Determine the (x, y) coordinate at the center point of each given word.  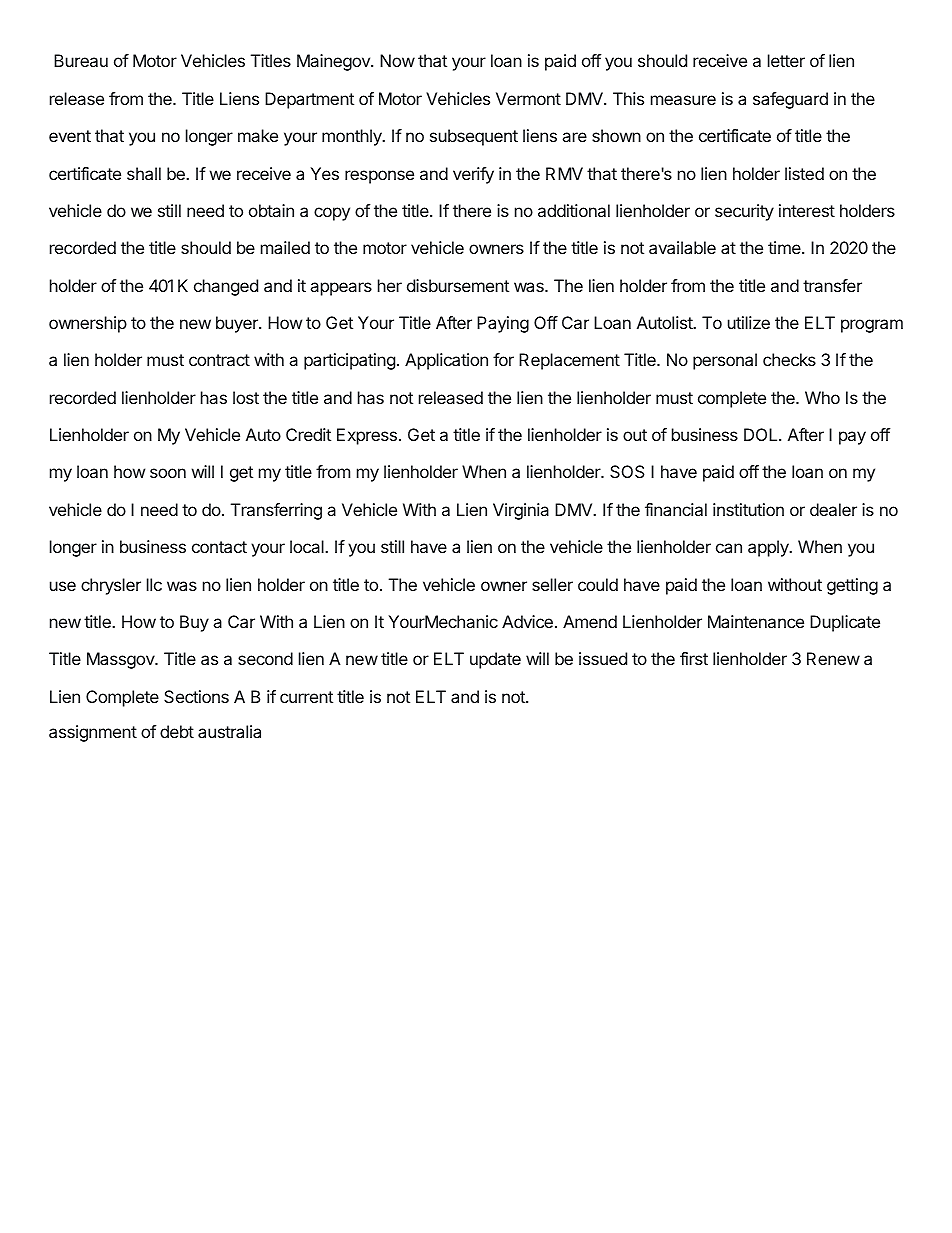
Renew (833, 658)
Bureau (81, 60)
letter (786, 60)
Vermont (528, 98)
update (495, 660)
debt (177, 731)
